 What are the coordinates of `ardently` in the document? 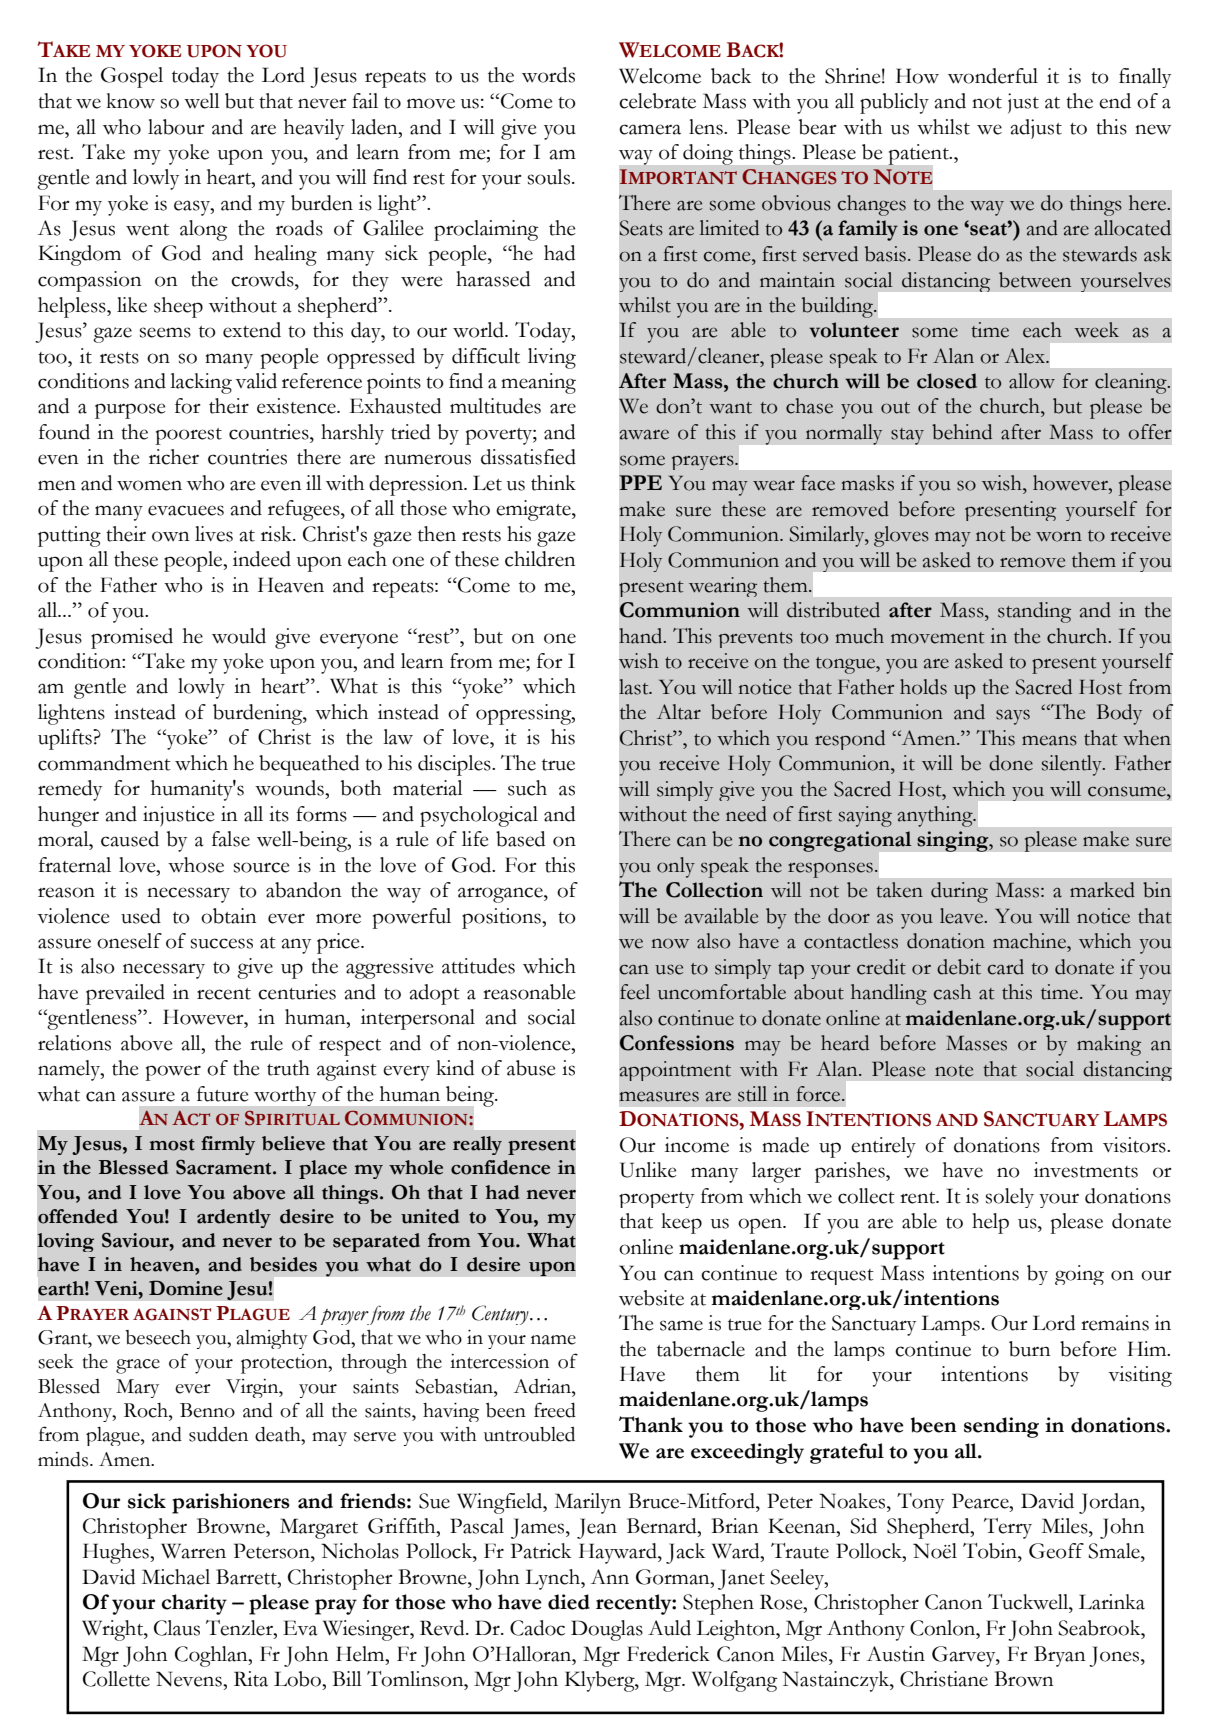 It's located at (234, 1218).
